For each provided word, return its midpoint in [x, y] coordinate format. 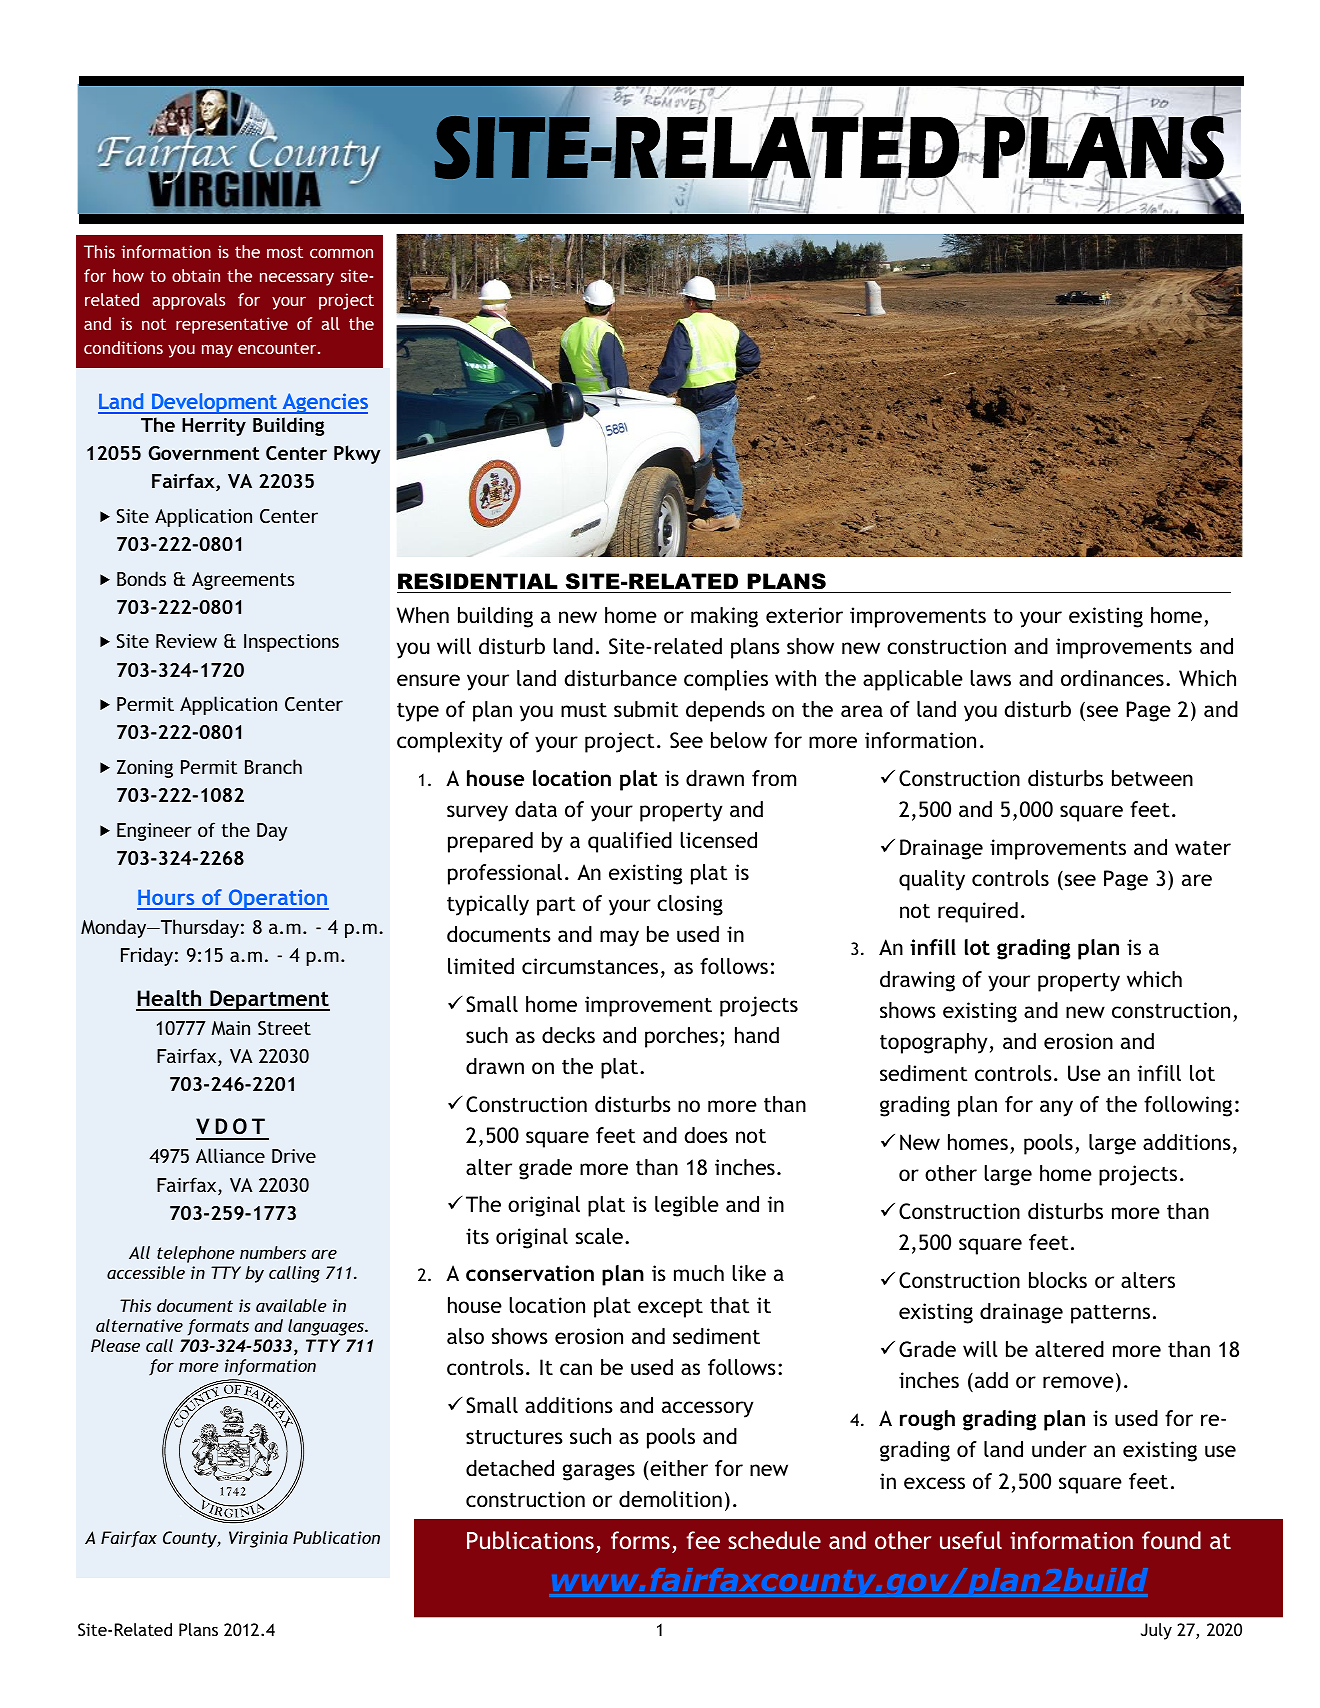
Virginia [258, 1539]
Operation [278, 899]
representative [232, 325]
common [341, 253]
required [978, 912]
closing [690, 905]
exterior [804, 615]
